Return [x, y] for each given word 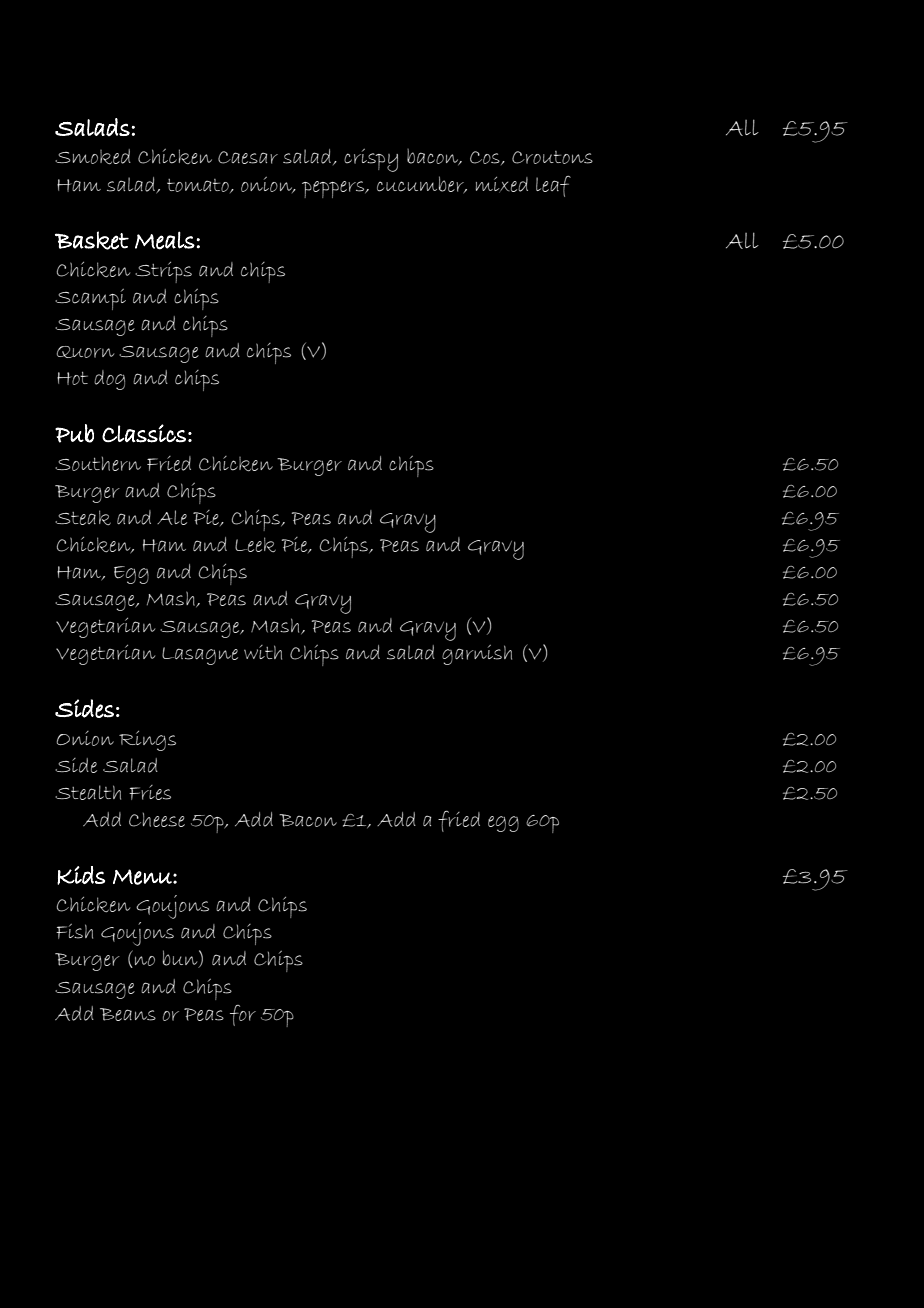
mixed [502, 185]
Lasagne [200, 656]
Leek [255, 544]
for [243, 1015]
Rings [147, 741]
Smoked [93, 156]
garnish [477, 655]
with [263, 652]
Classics [144, 433]
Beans [128, 1014]
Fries [150, 792]
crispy [371, 160]
